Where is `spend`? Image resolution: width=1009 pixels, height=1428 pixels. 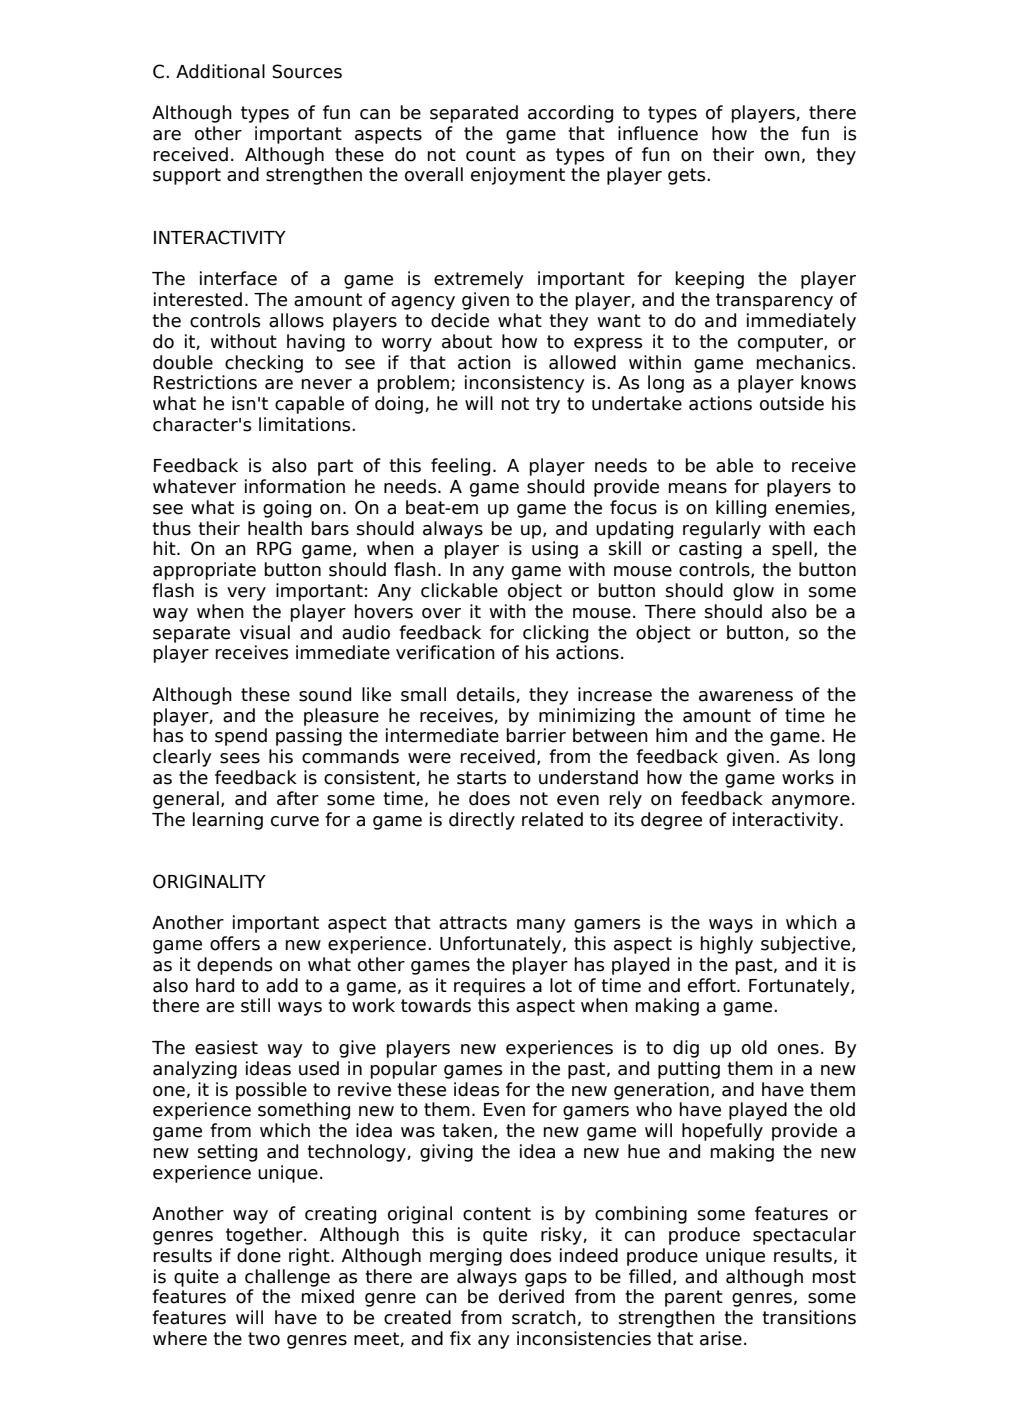 spend is located at coordinates (241, 737).
